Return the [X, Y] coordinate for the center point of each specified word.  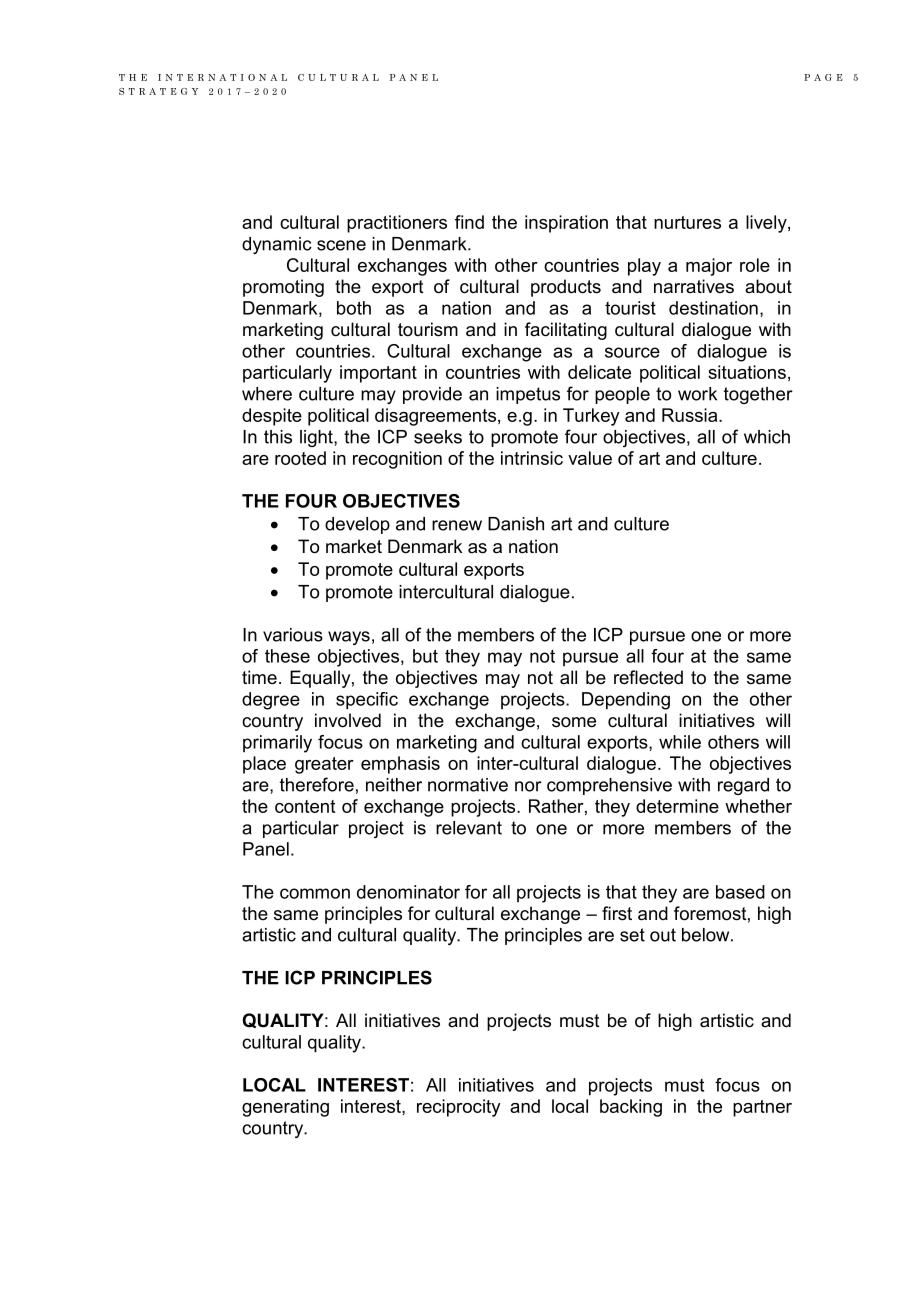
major [709, 267]
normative [468, 785]
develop [357, 525]
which [767, 437]
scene [341, 245]
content [305, 806]
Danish [516, 524]
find [469, 222]
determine [677, 806]
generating [285, 1108]
